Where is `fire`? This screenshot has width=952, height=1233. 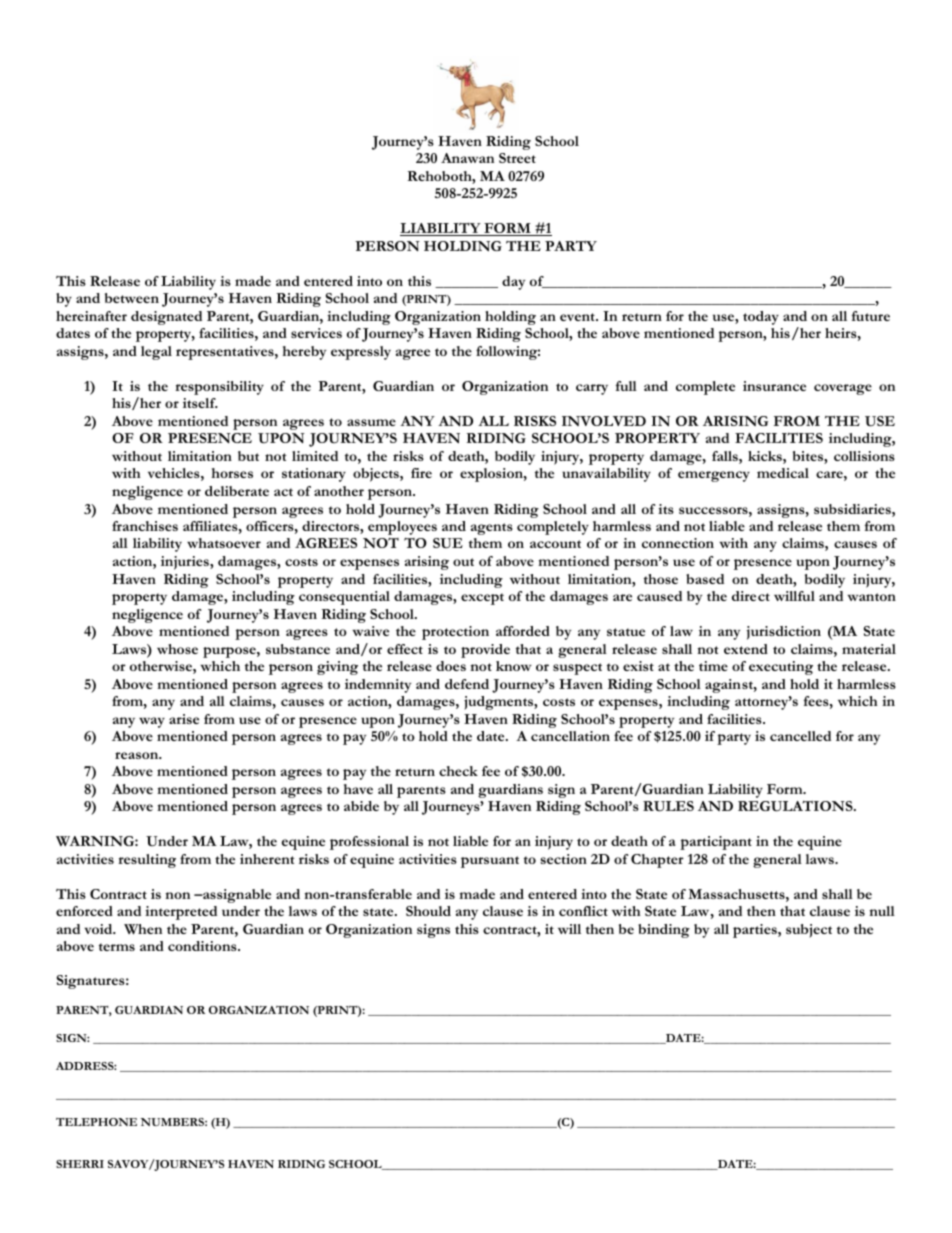
fire is located at coordinates (421, 473).
